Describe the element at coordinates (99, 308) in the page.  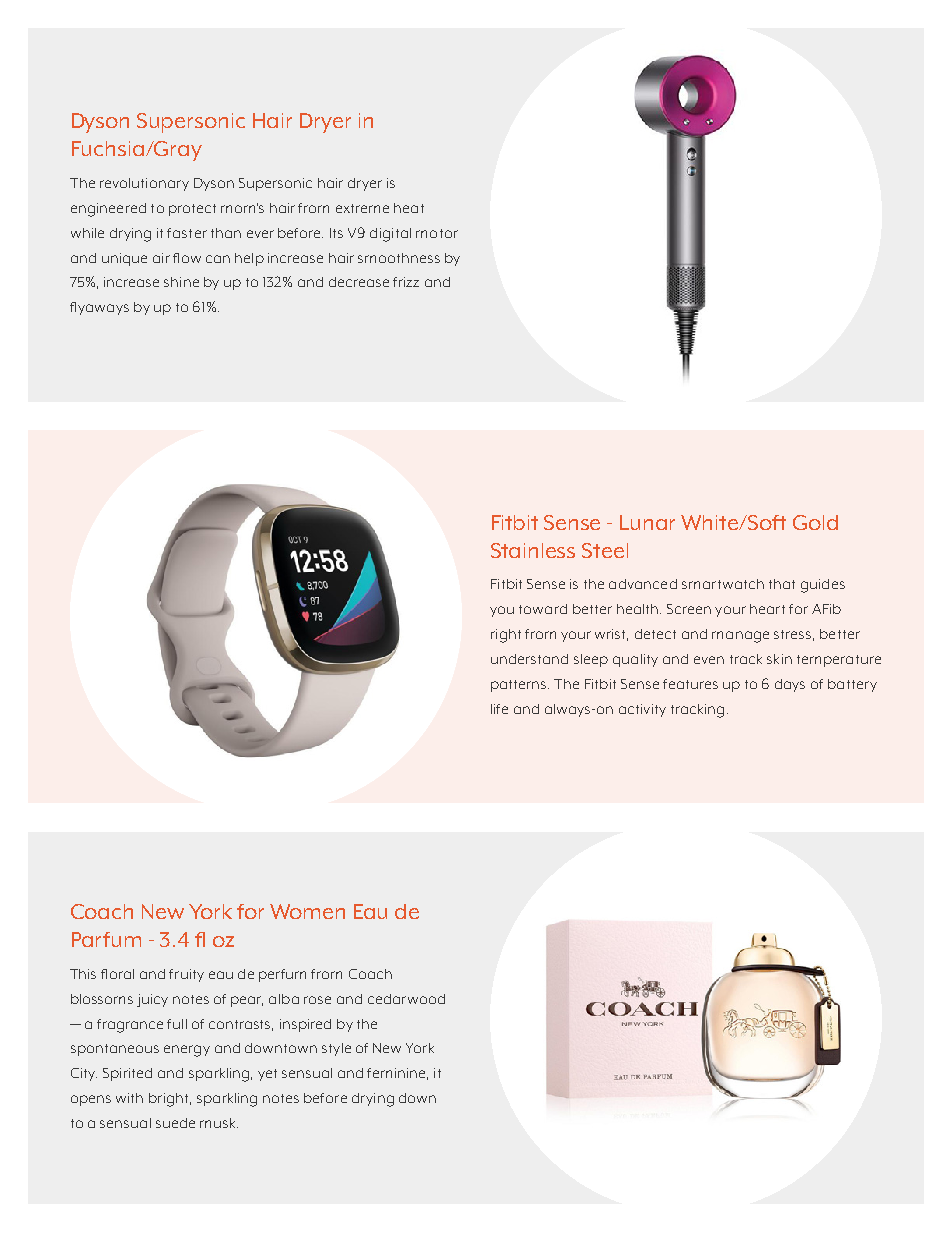
I see `flyaways` at that location.
